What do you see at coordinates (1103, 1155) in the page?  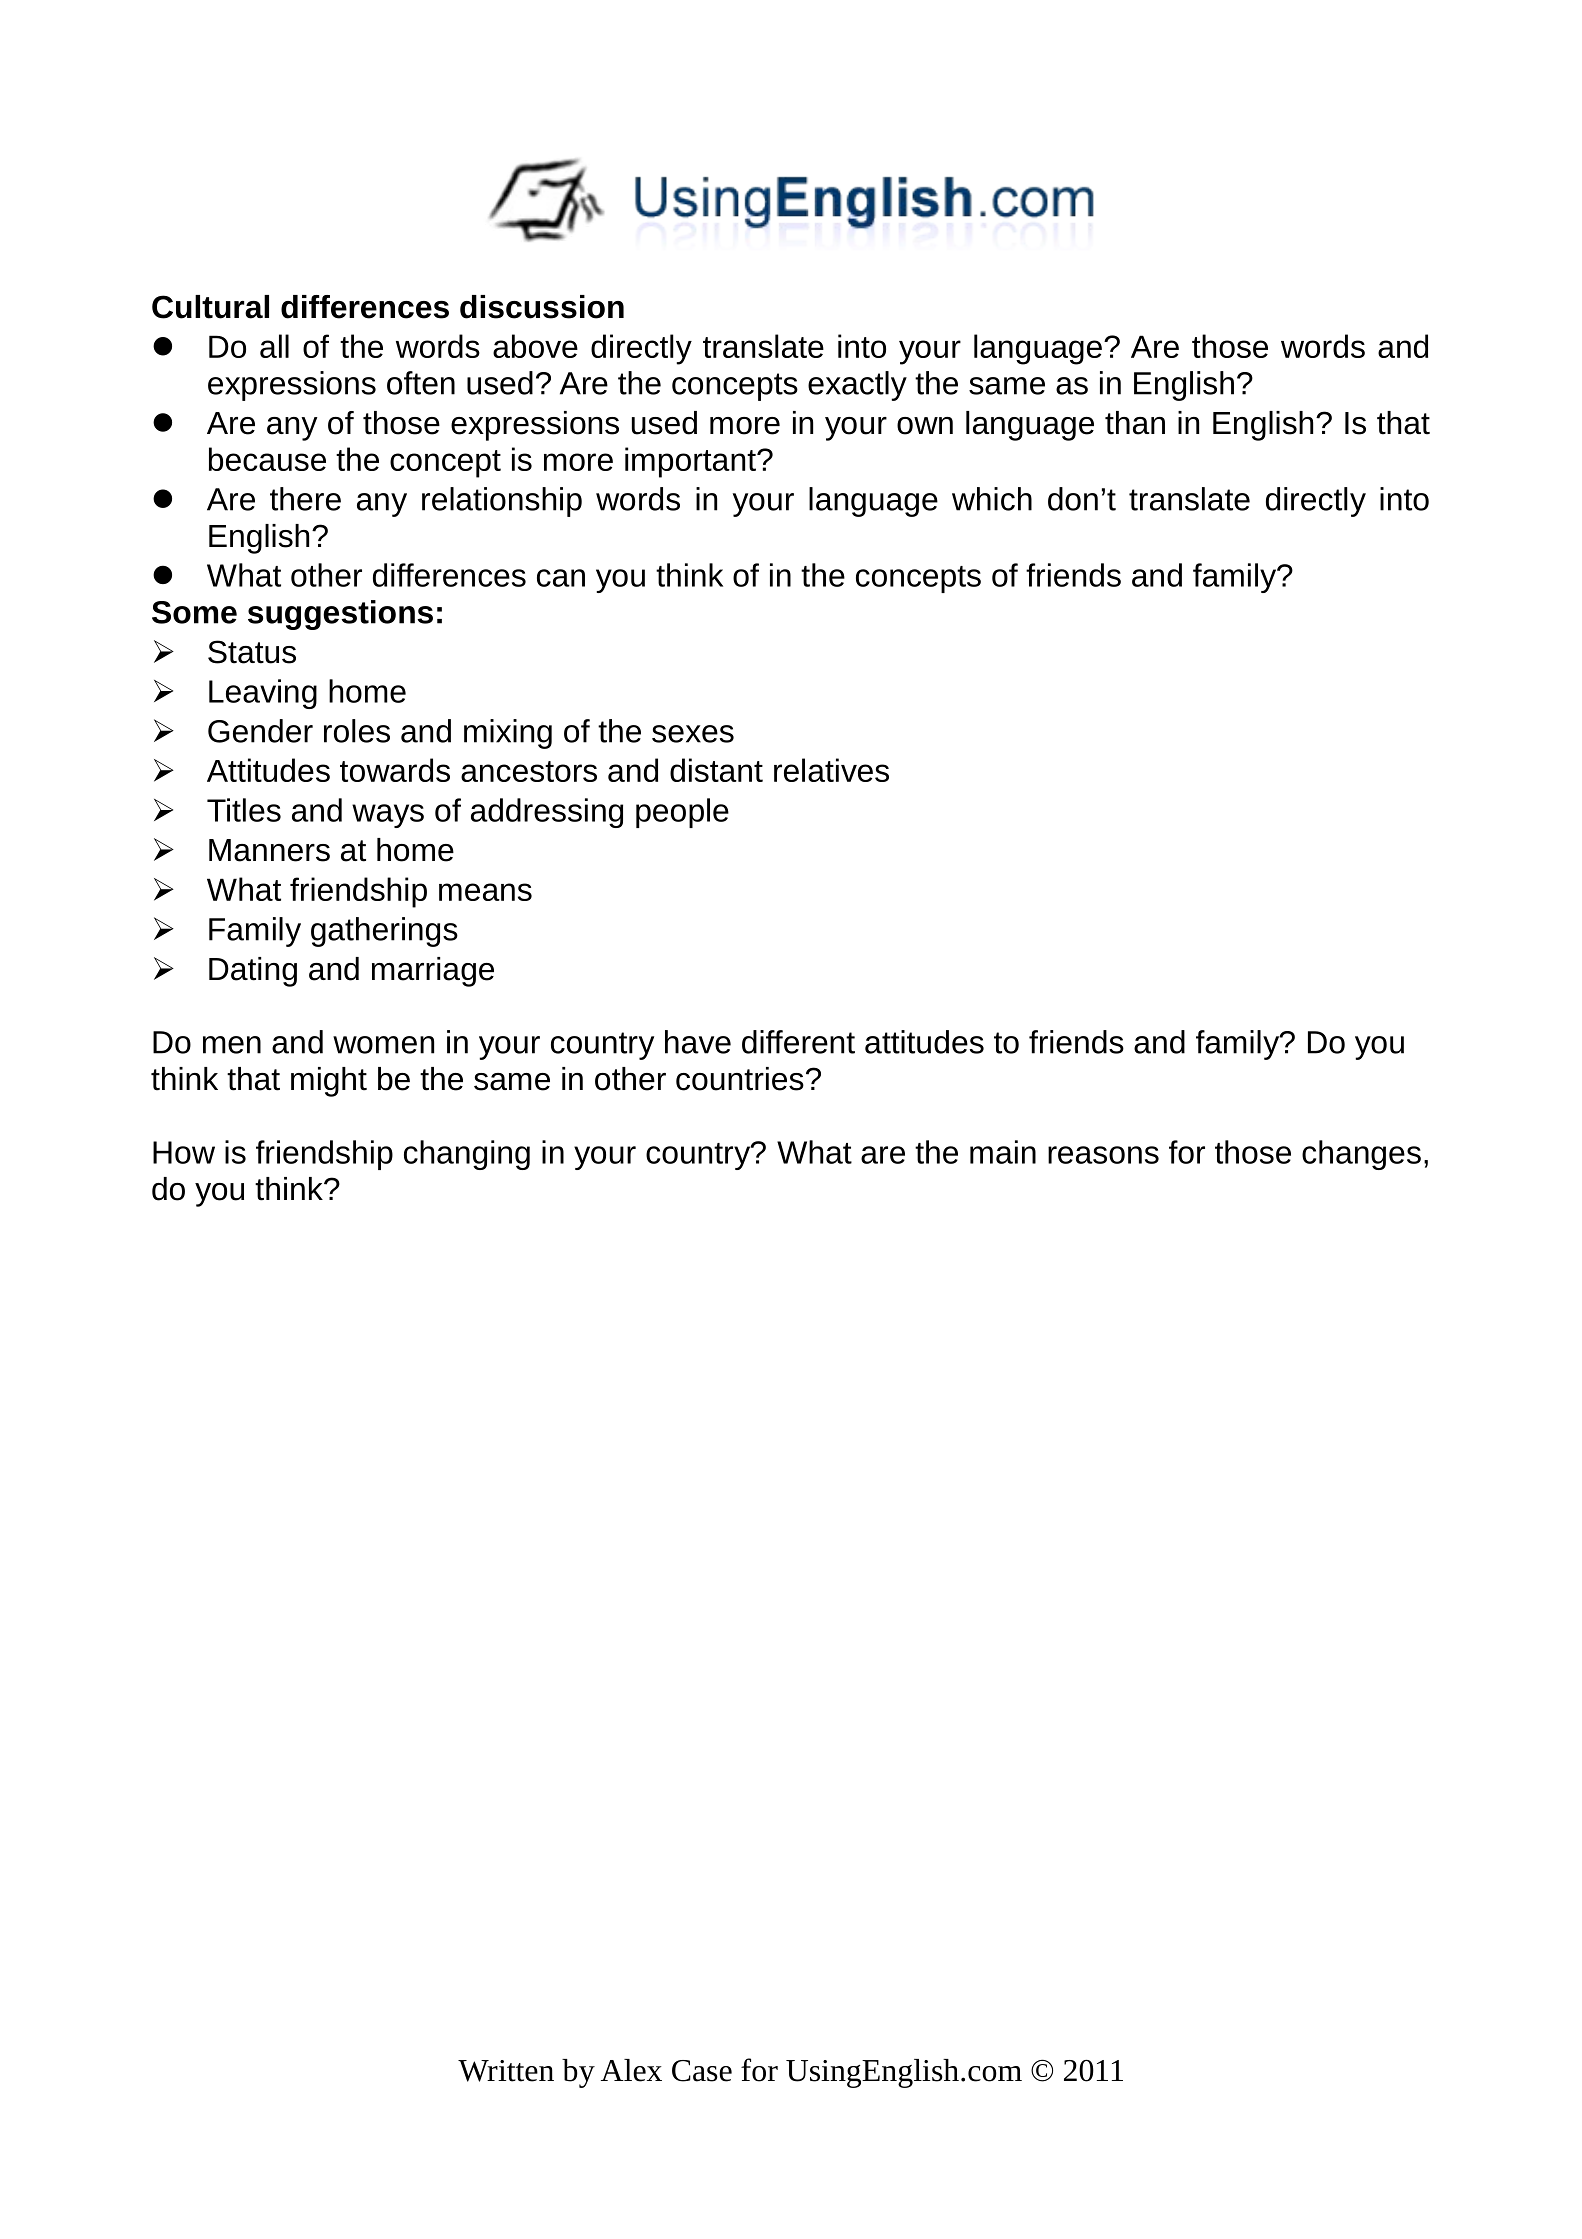 I see `reasons` at bounding box center [1103, 1155].
